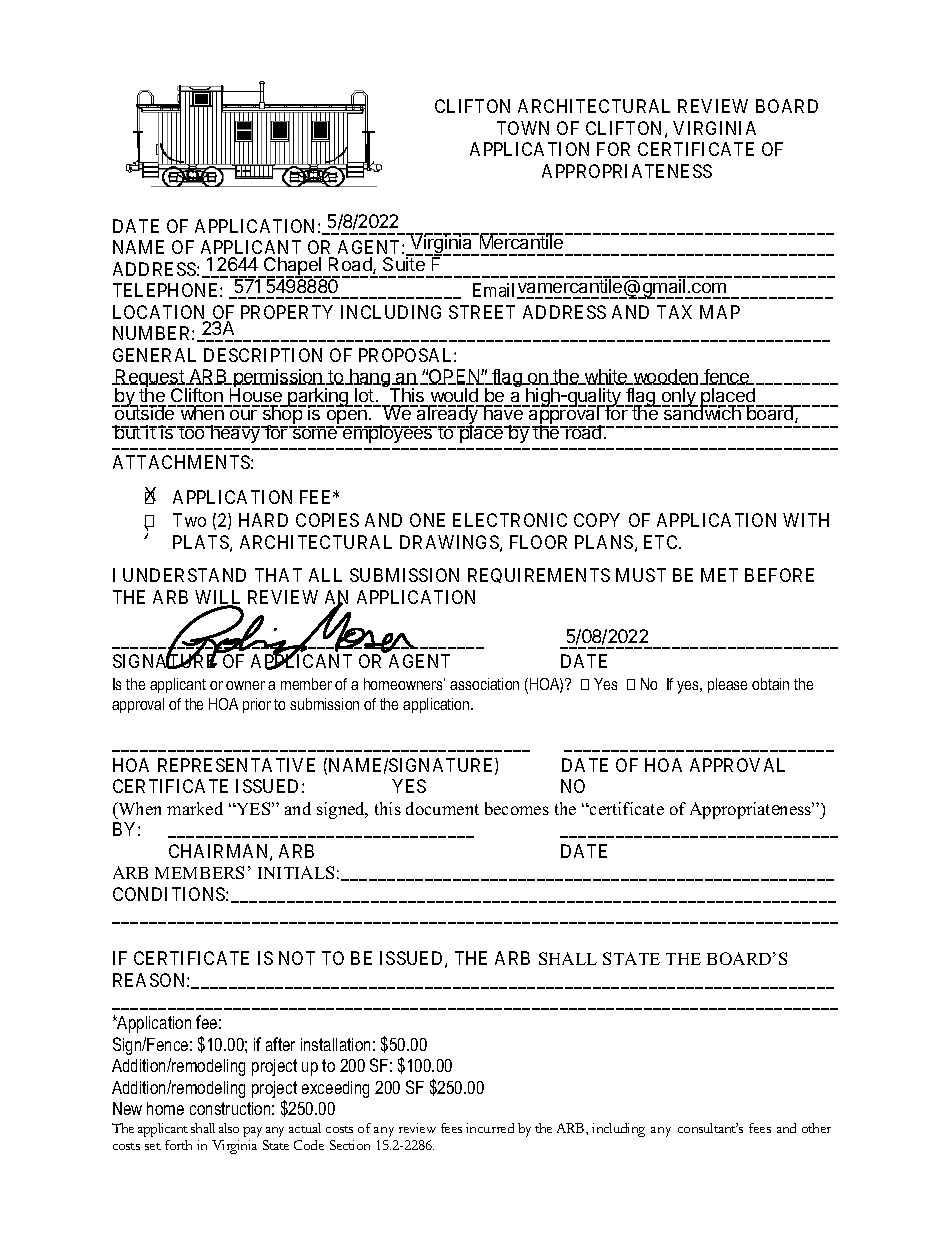 This image has height=1233, width=952. I want to click on already, so click(447, 416).
